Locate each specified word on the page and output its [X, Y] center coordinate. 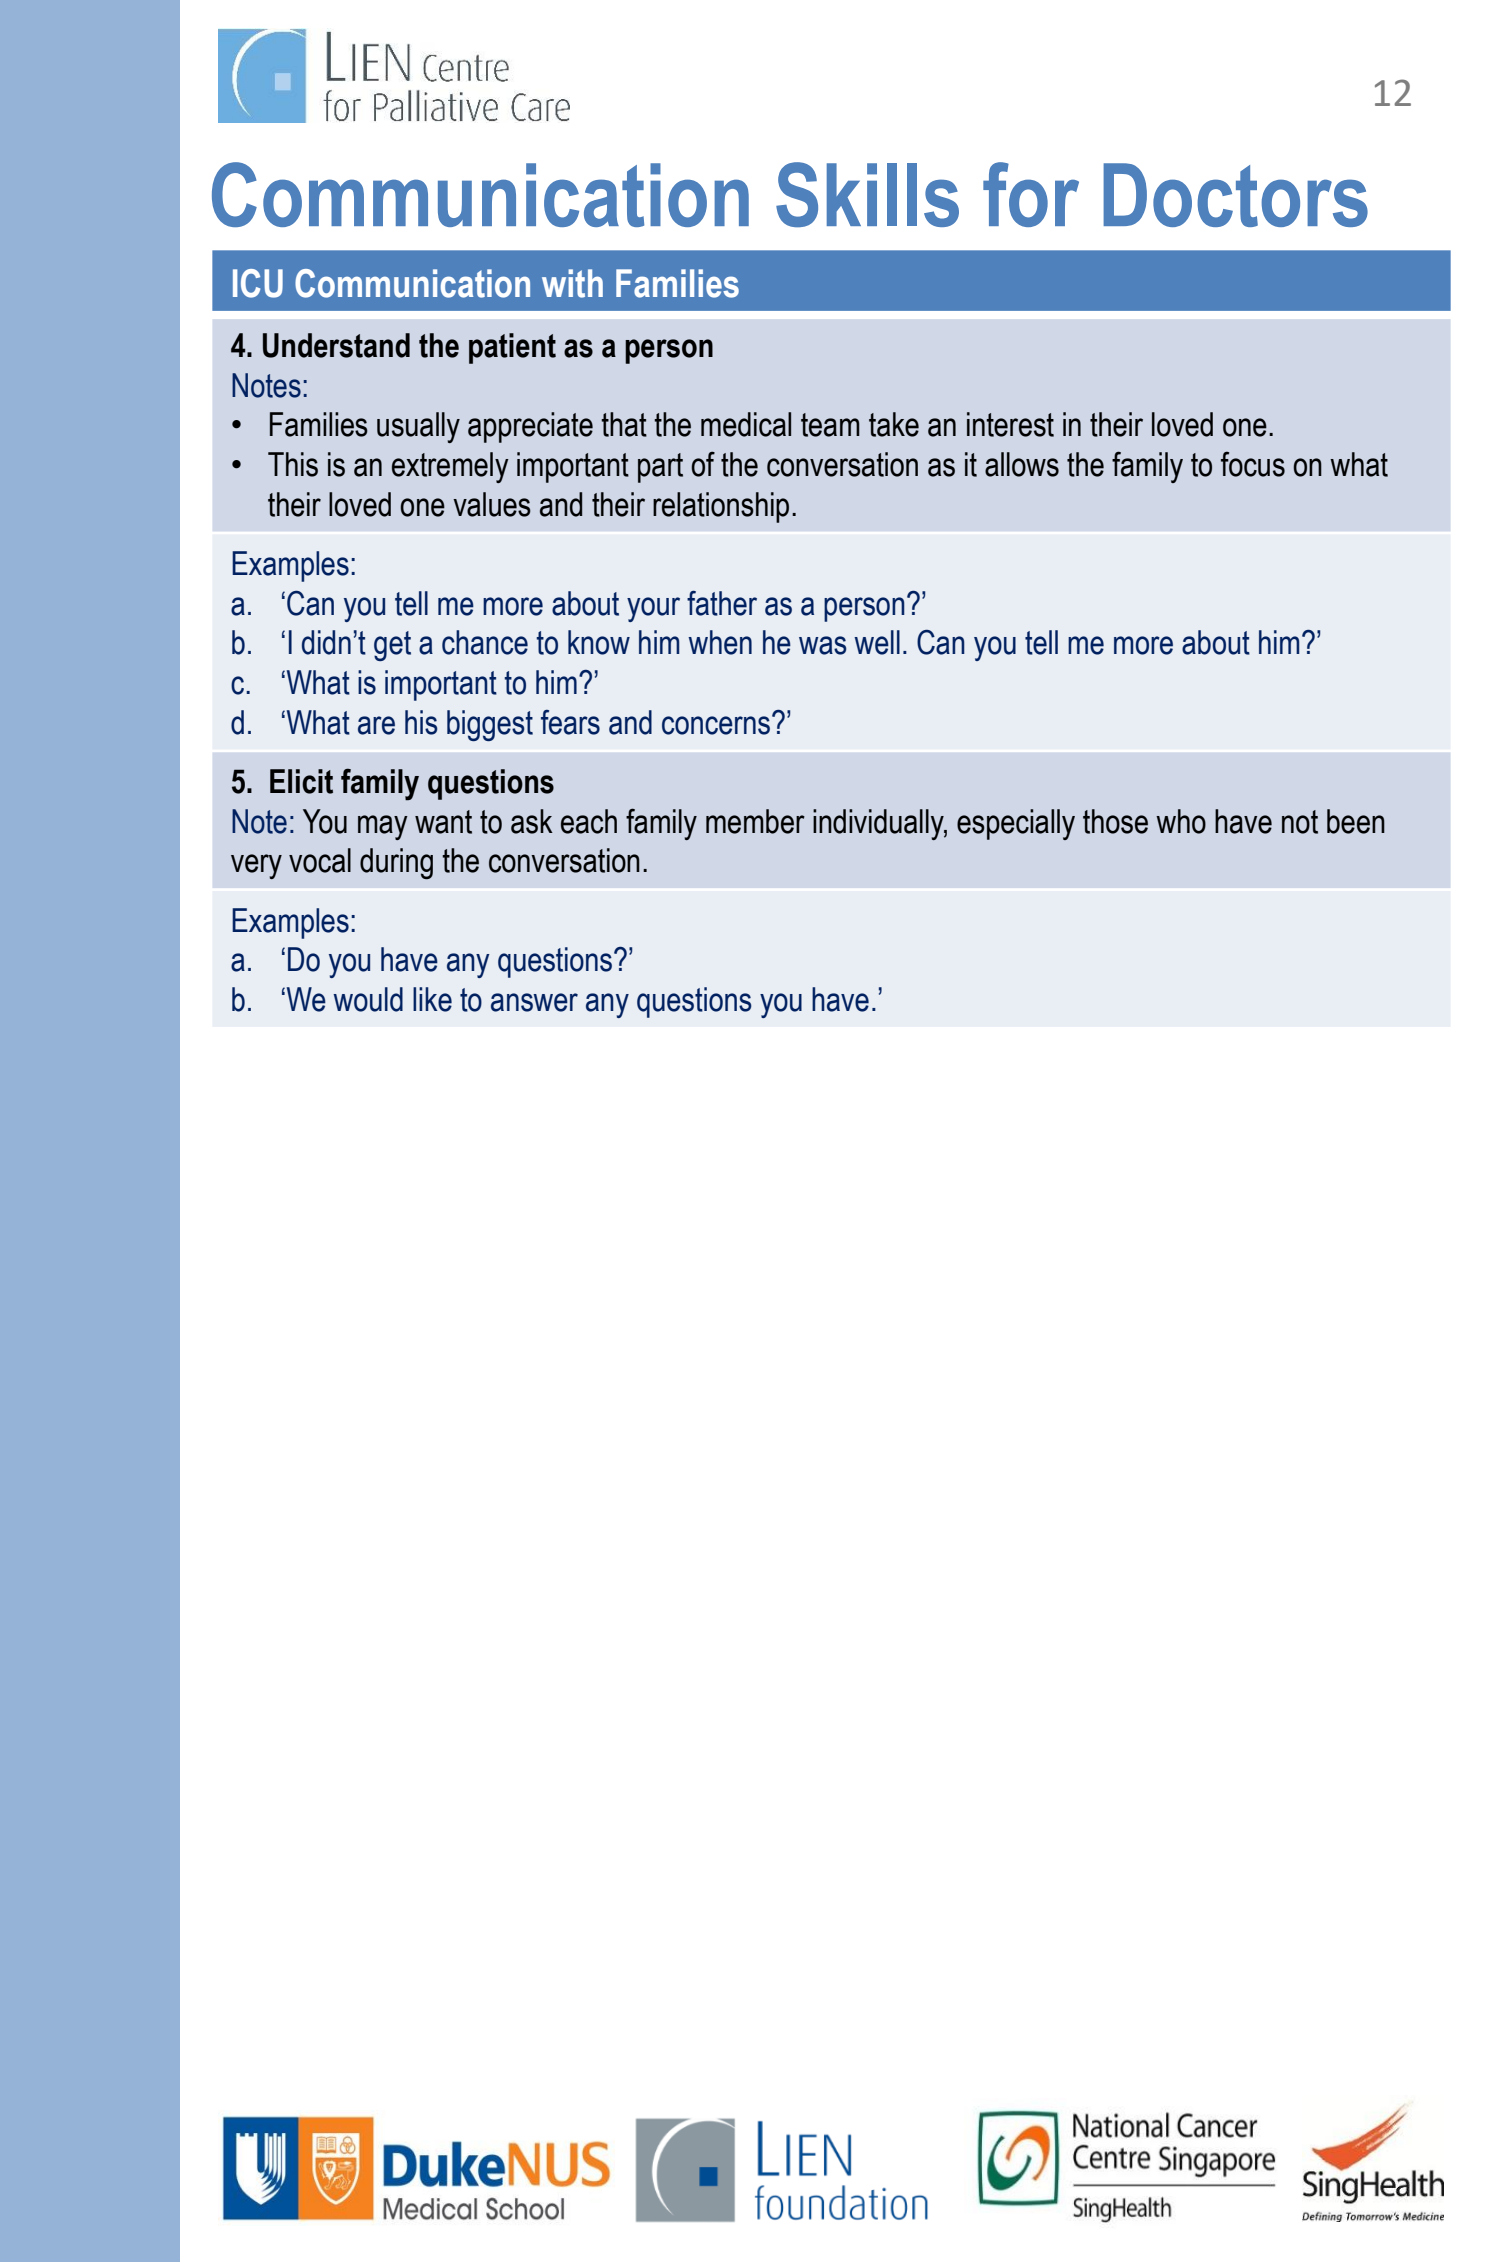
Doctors [1235, 195]
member [755, 821]
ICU [258, 283]
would [368, 999]
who [1181, 821]
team [830, 425]
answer [534, 1002]
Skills [867, 194]
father [722, 603]
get [392, 646]
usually [418, 427]
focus [1253, 464]
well [877, 642]
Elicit [301, 781]
